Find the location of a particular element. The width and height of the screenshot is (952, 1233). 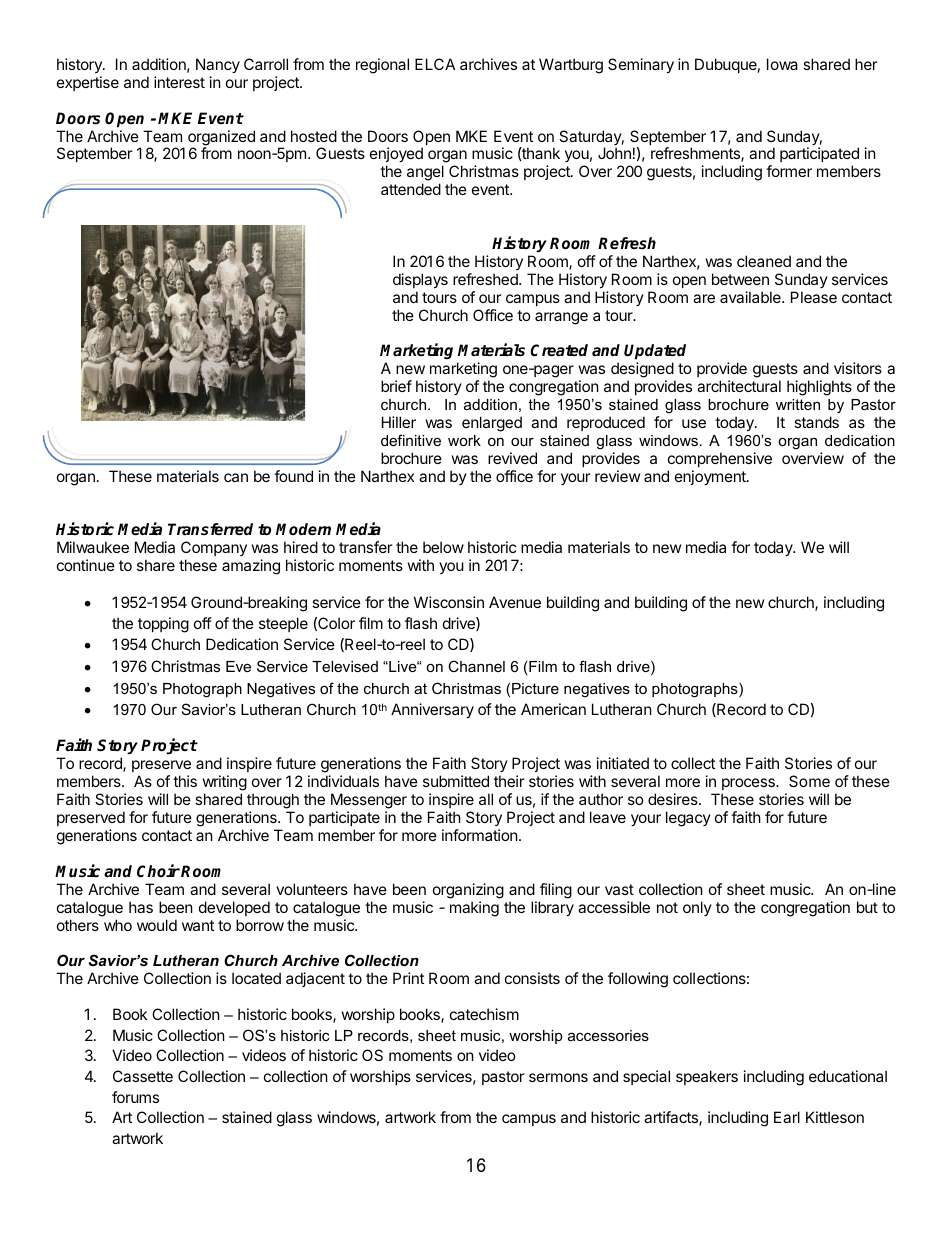

Iowa is located at coordinates (782, 64).
